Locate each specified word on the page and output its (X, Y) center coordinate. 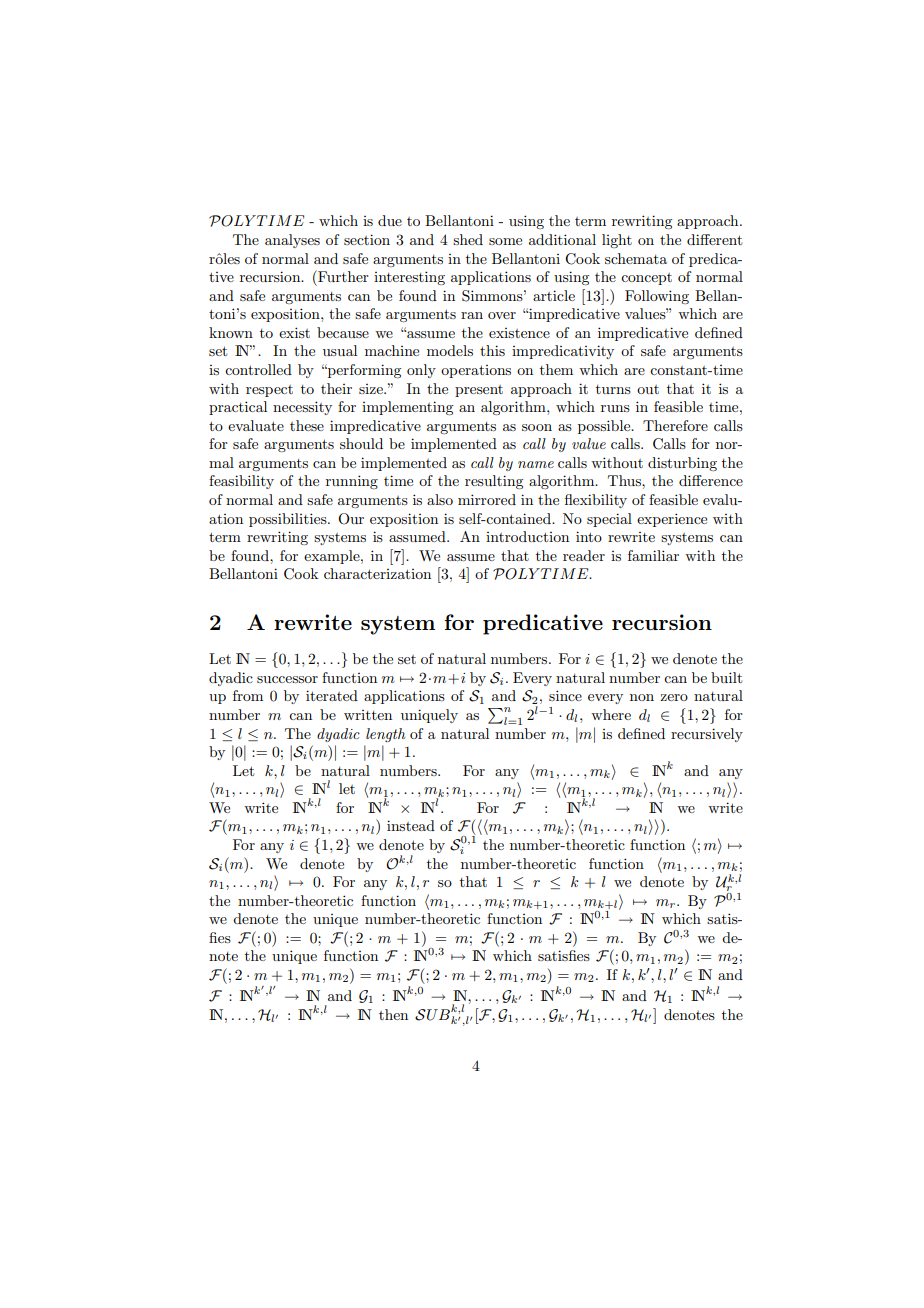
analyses (292, 241)
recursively (707, 735)
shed (468, 239)
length (385, 735)
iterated (332, 695)
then (393, 1014)
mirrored (487, 499)
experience (672, 520)
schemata (636, 258)
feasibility (241, 482)
